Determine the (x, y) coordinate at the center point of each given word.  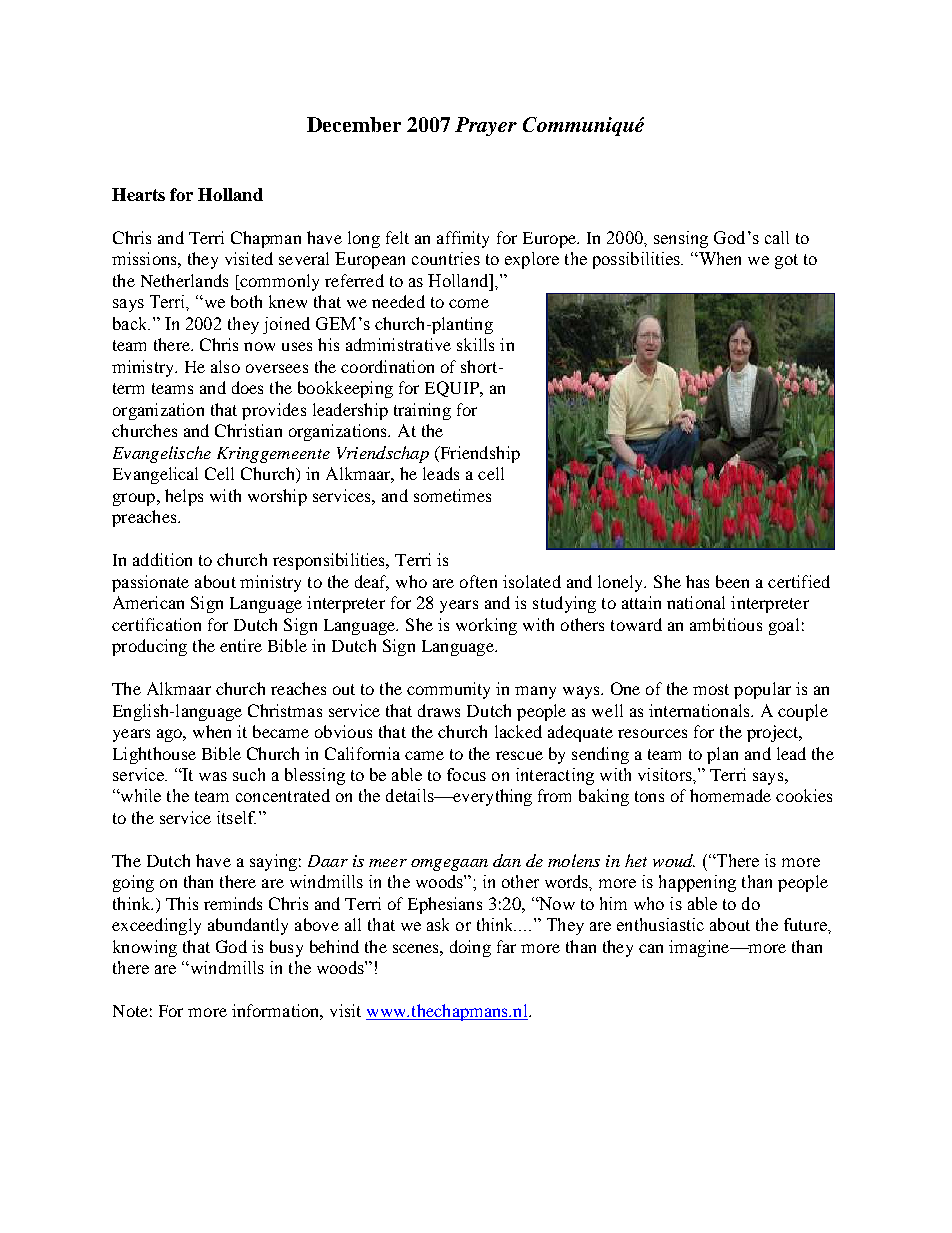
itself (236, 817)
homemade (730, 795)
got (786, 261)
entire (241, 645)
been (732, 581)
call (777, 237)
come (469, 303)
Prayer (486, 126)
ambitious (726, 624)
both (246, 301)
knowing (145, 948)
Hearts (138, 194)
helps (184, 497)
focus (466, 774)
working (486, 626)
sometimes (452, 495)
